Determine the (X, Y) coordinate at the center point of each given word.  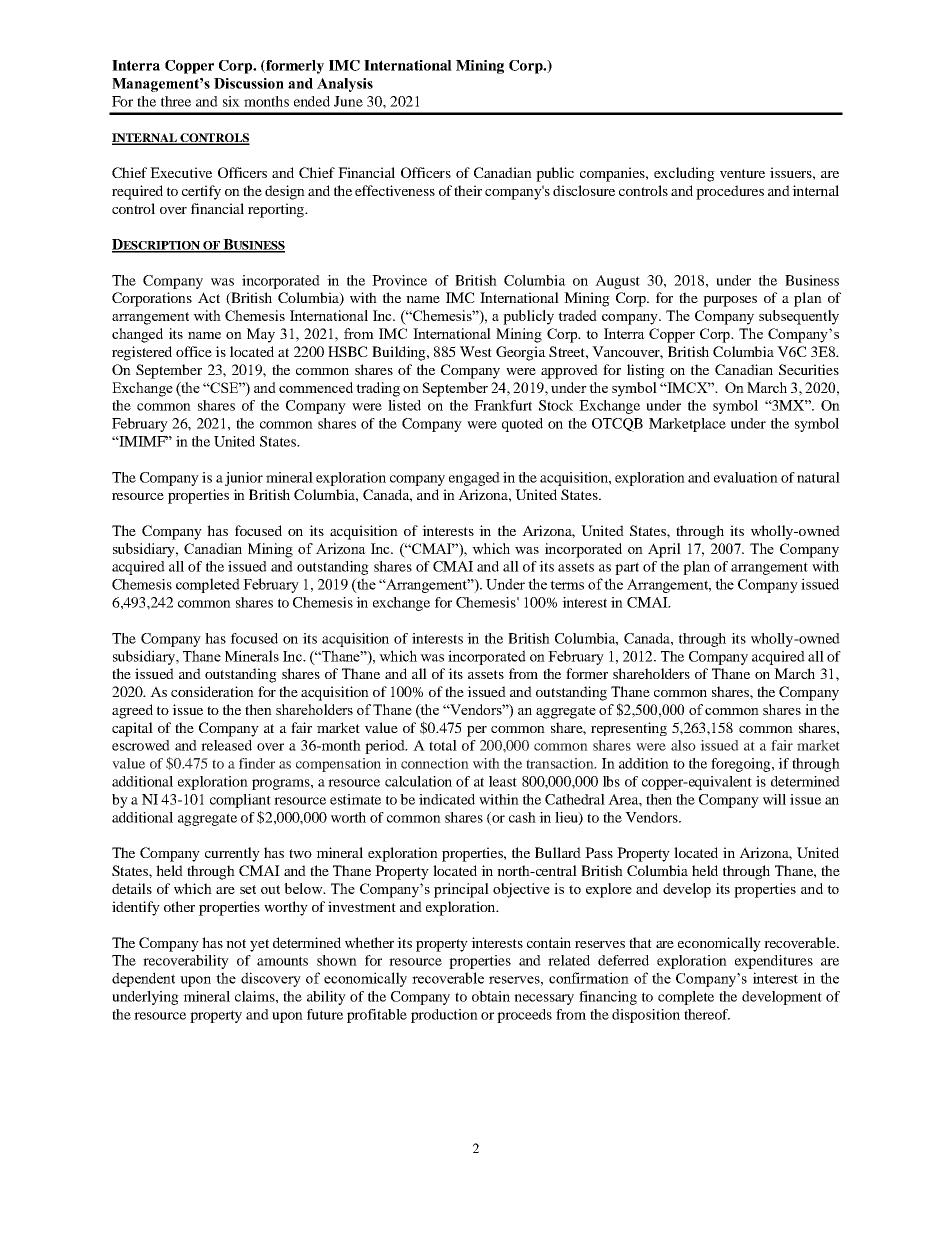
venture (742, 173)
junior (244, 479)
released (226, 745)
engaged (474, 479)
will (774, 799)
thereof (707, 1014)
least (503, 781)
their (468, 190)
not (236, 943)
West (476, 351)
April (664, 550)
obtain (491, 996)
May (261, 335)
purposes (730, 301)
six (231, 101)
